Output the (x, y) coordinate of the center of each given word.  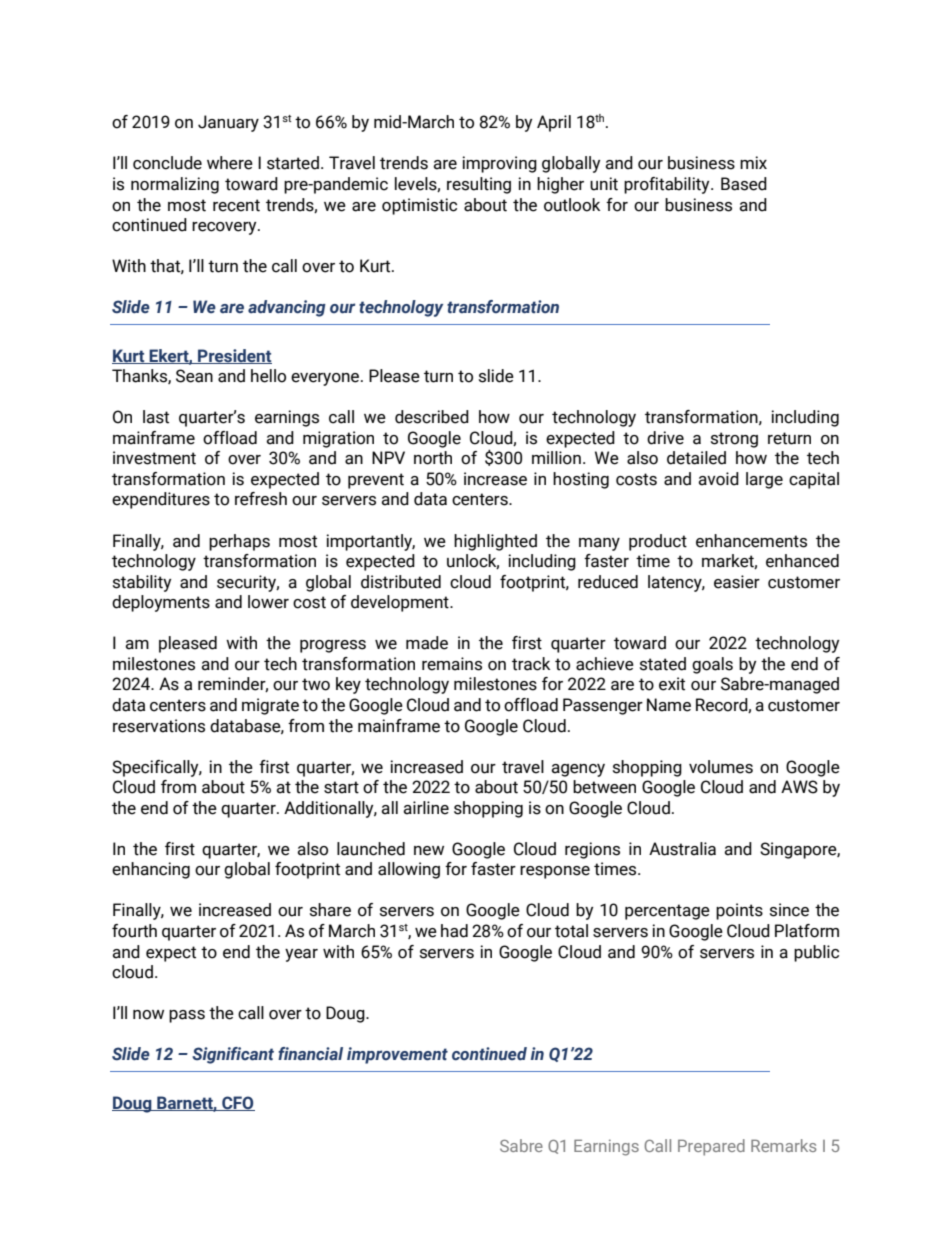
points (739, 911)
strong (734, 440)
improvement (397, 1055)
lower (268, 602)
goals (712, 665)
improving (499, 164)
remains (452, 664)
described (432, 417)
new (429, 851)
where (230, 163)
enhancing (151, 870)
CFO (237, 1103)
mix (753, 162)
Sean (194, 376)
